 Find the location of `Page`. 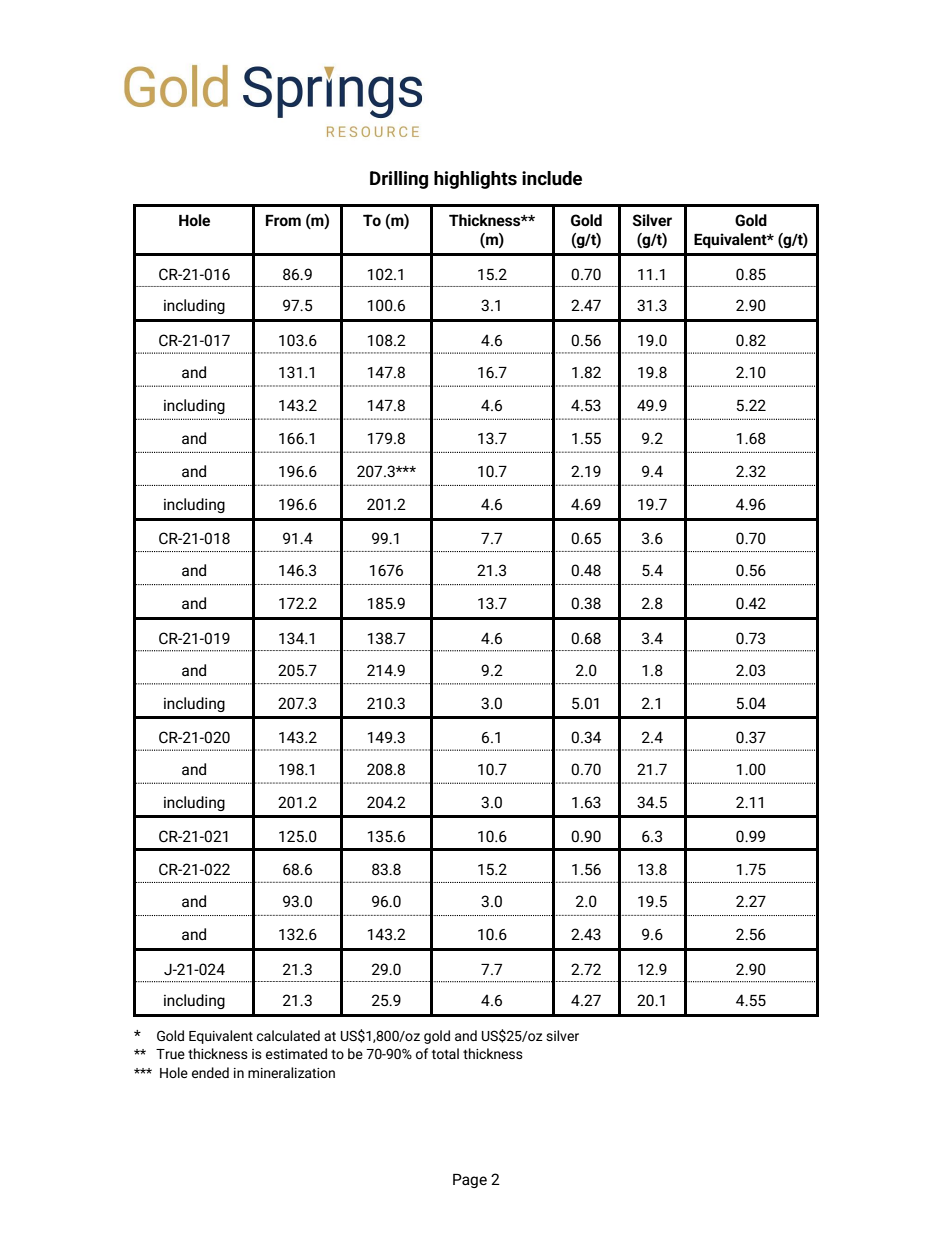

Page is located at coordinates (470, 1181).
